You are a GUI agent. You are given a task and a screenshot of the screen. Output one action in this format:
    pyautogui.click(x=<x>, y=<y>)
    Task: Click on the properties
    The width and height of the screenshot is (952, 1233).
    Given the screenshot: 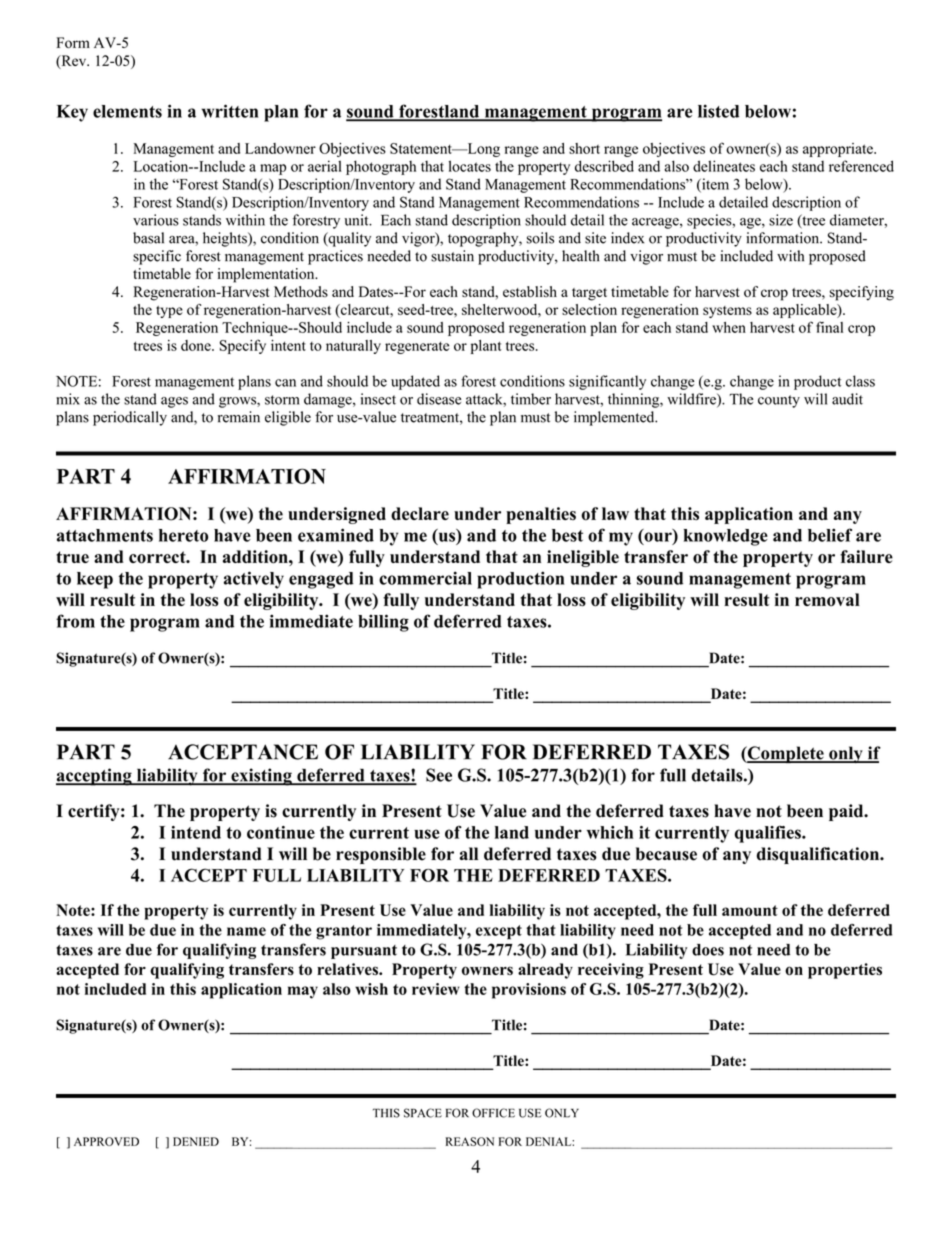 What is the action you would take?
    pyautogui.click(x=845, y=971)
